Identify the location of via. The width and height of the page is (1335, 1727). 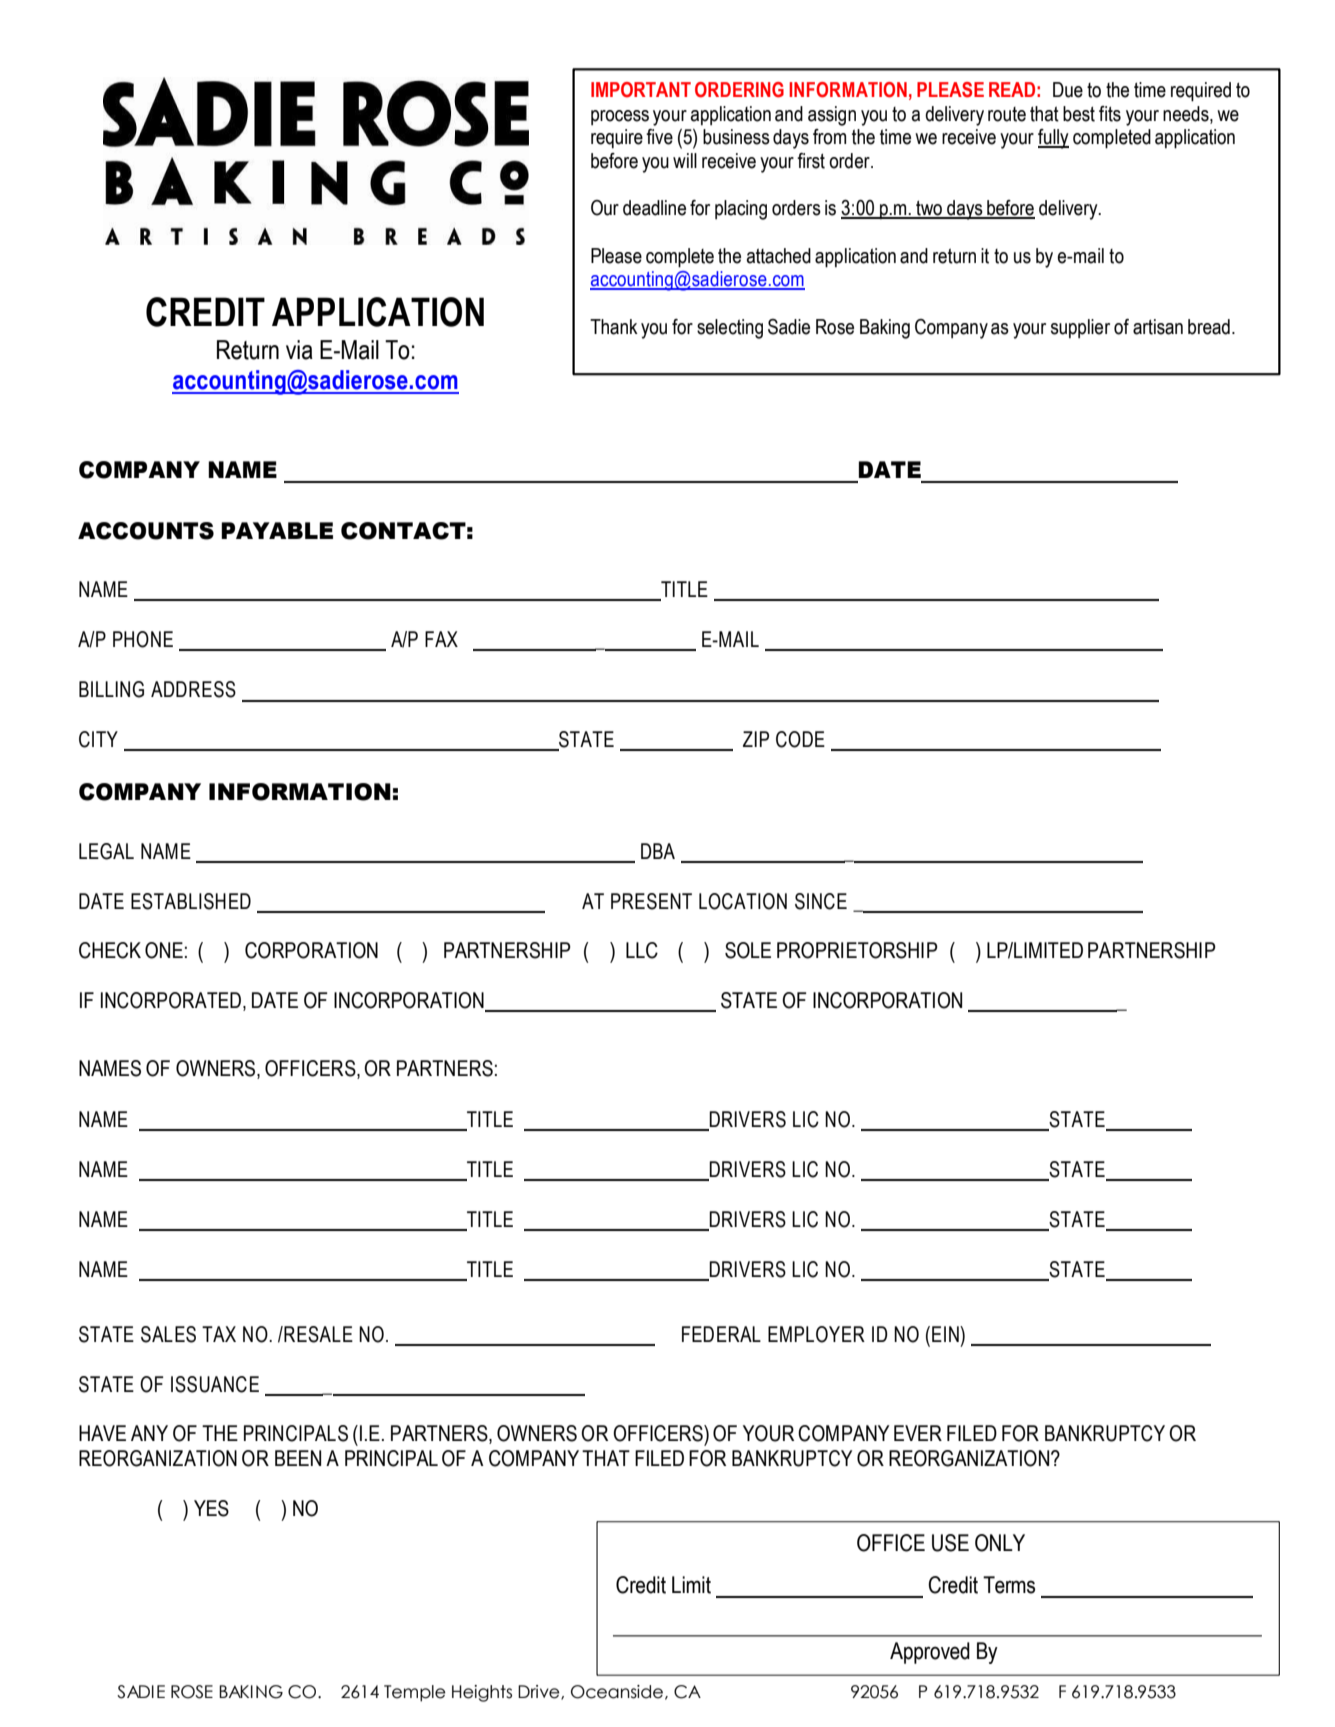
(299, 350).
